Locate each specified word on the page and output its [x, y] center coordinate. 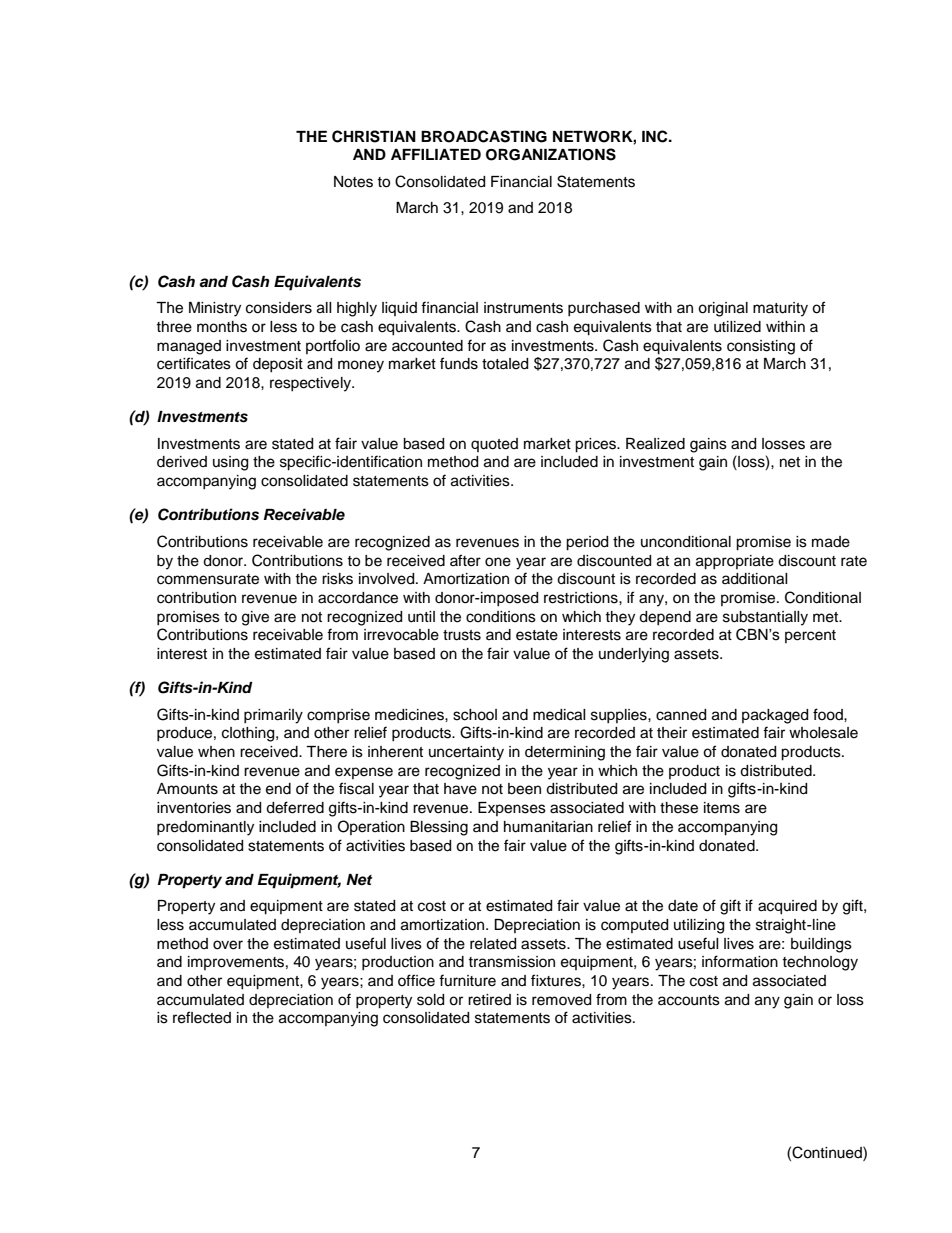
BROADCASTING [484, 136]
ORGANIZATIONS [551, 154]
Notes [353, 182]
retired [489, 1000]
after [465, 560]
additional [755, 579]
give [255, 618]
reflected [202, 1017]
